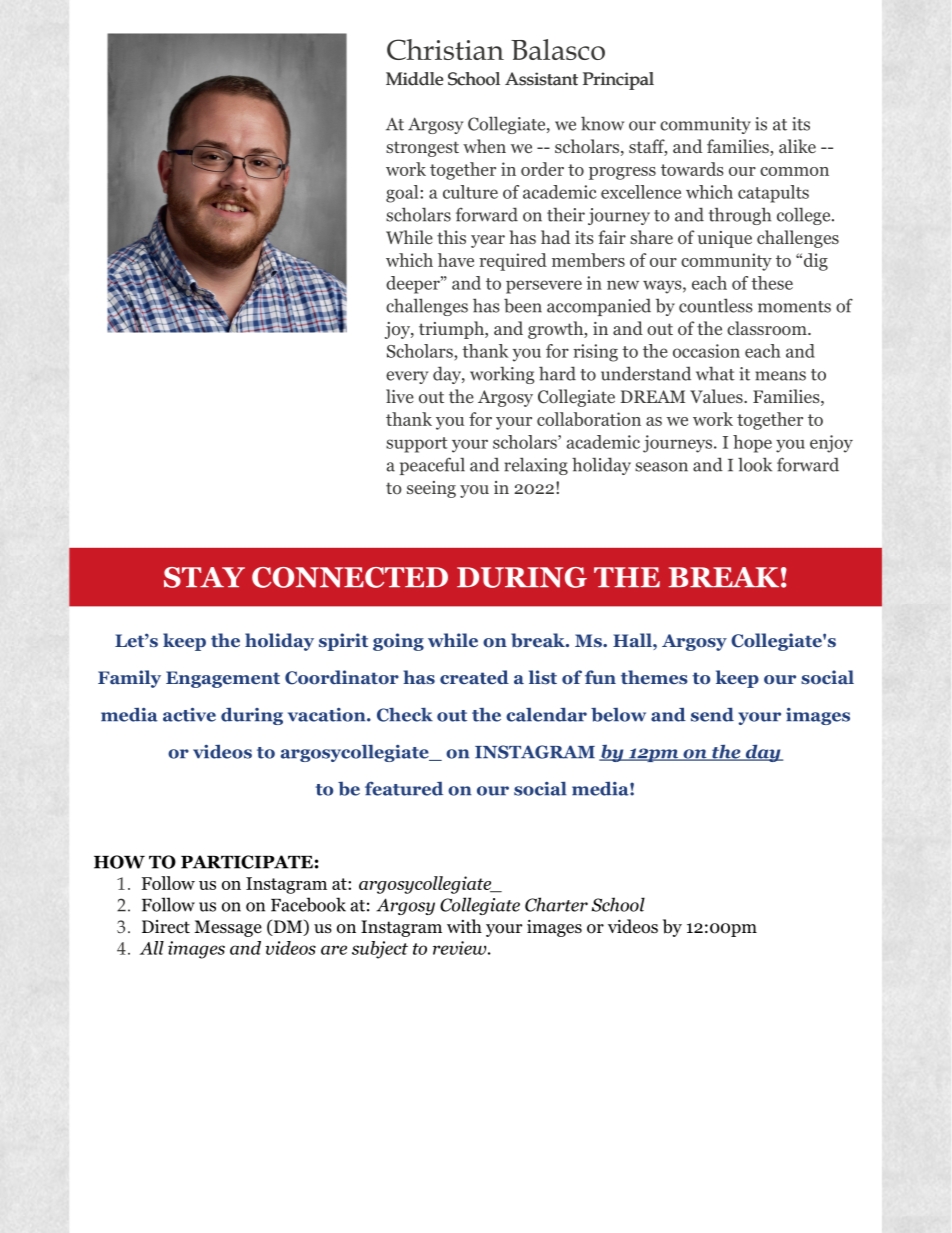 This image has height=1233, width=952. I want to click on what, so click(715, 373).
